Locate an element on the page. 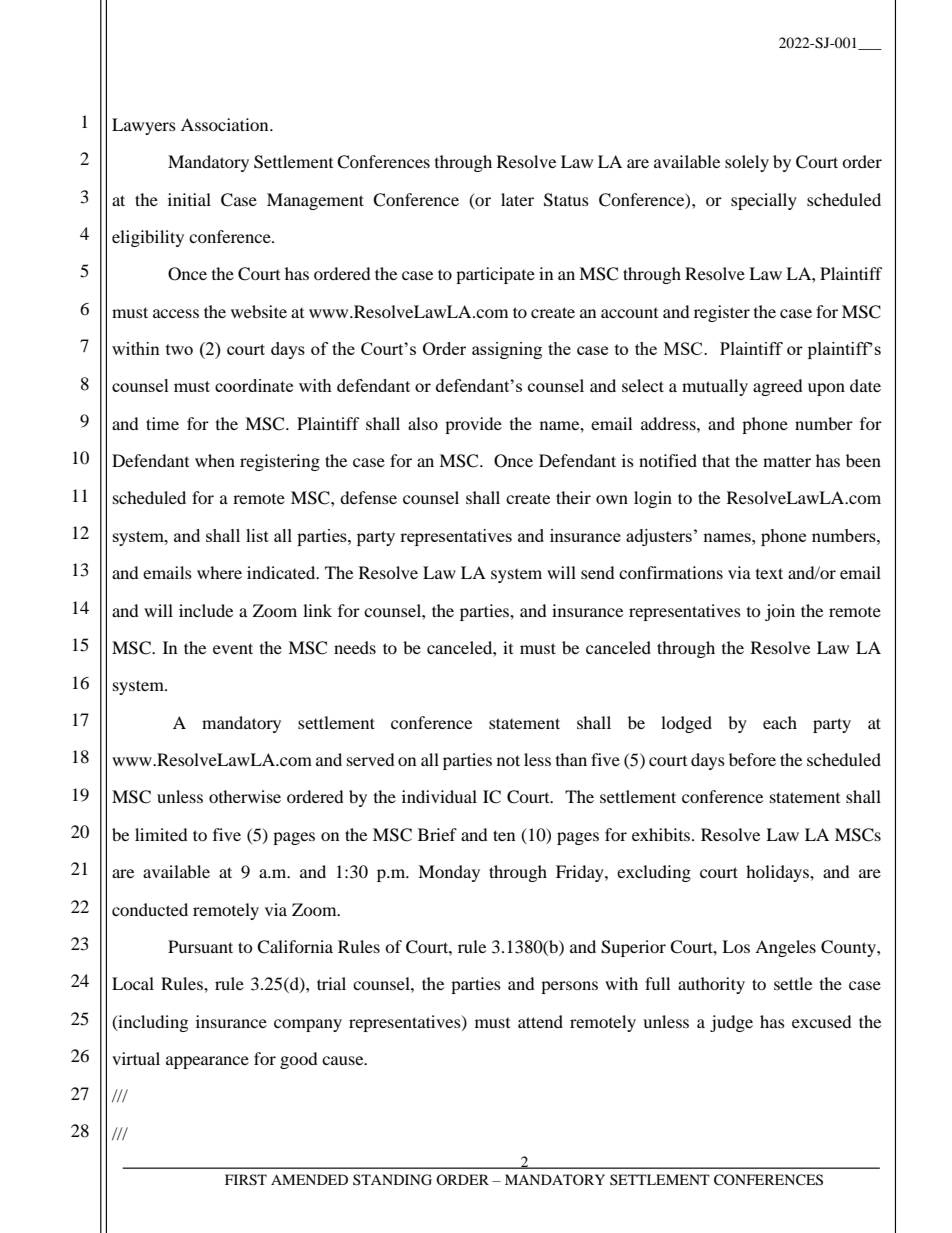 The width and height of the image is (952, 1233). join is located at coordinates (780, 612).
